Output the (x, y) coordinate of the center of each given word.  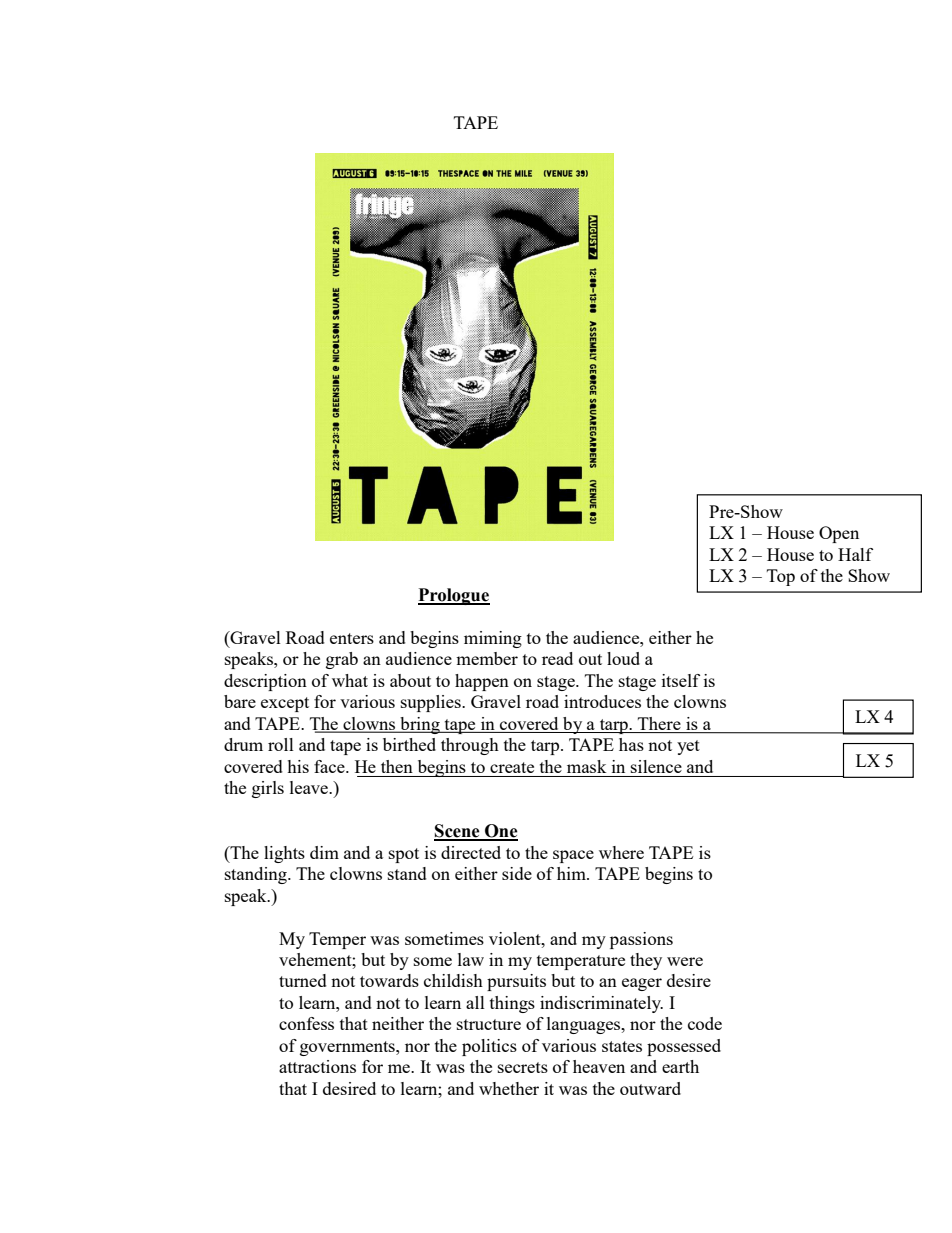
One (500, 832)
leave (310, 787)
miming (493, 639)
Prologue (454, 596)
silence (656, 766)
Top (781, 577)
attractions (317, 1066)
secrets (523, 1067)
